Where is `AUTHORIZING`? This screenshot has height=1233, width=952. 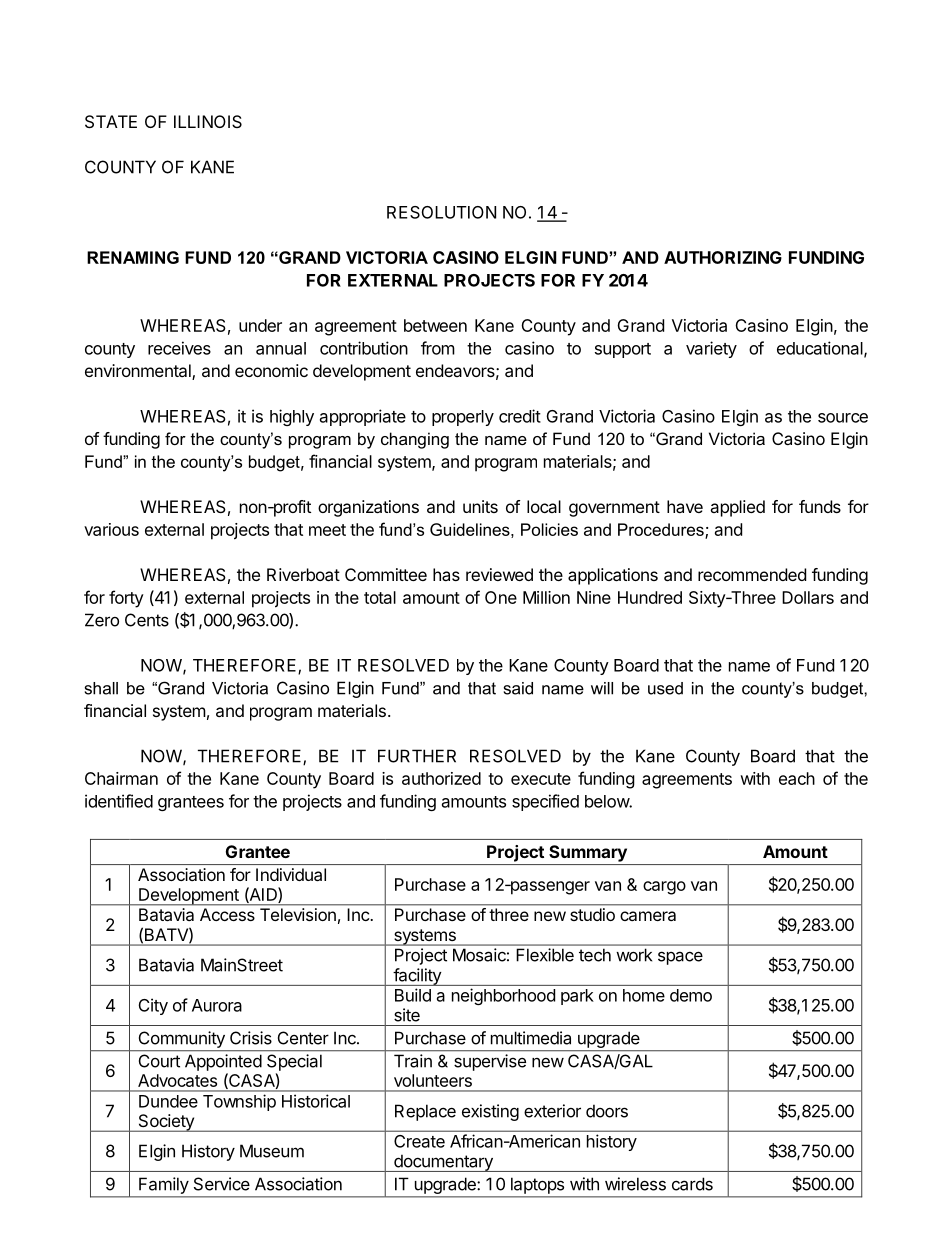
AUTHORIZING is located at coordinates (723, 257).
